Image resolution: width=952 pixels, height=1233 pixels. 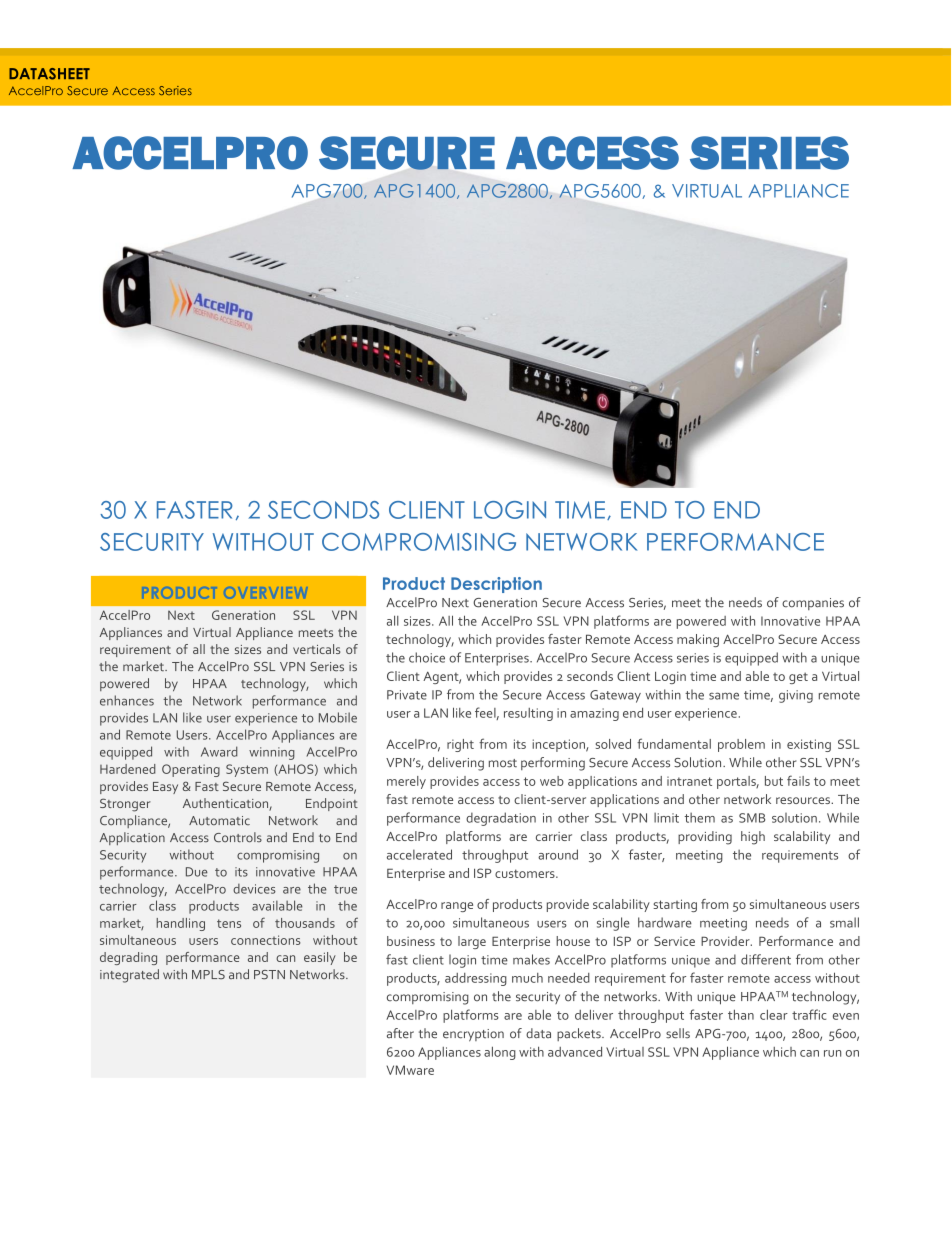 I want to click on encryption, so click(x=473, y=1035).
